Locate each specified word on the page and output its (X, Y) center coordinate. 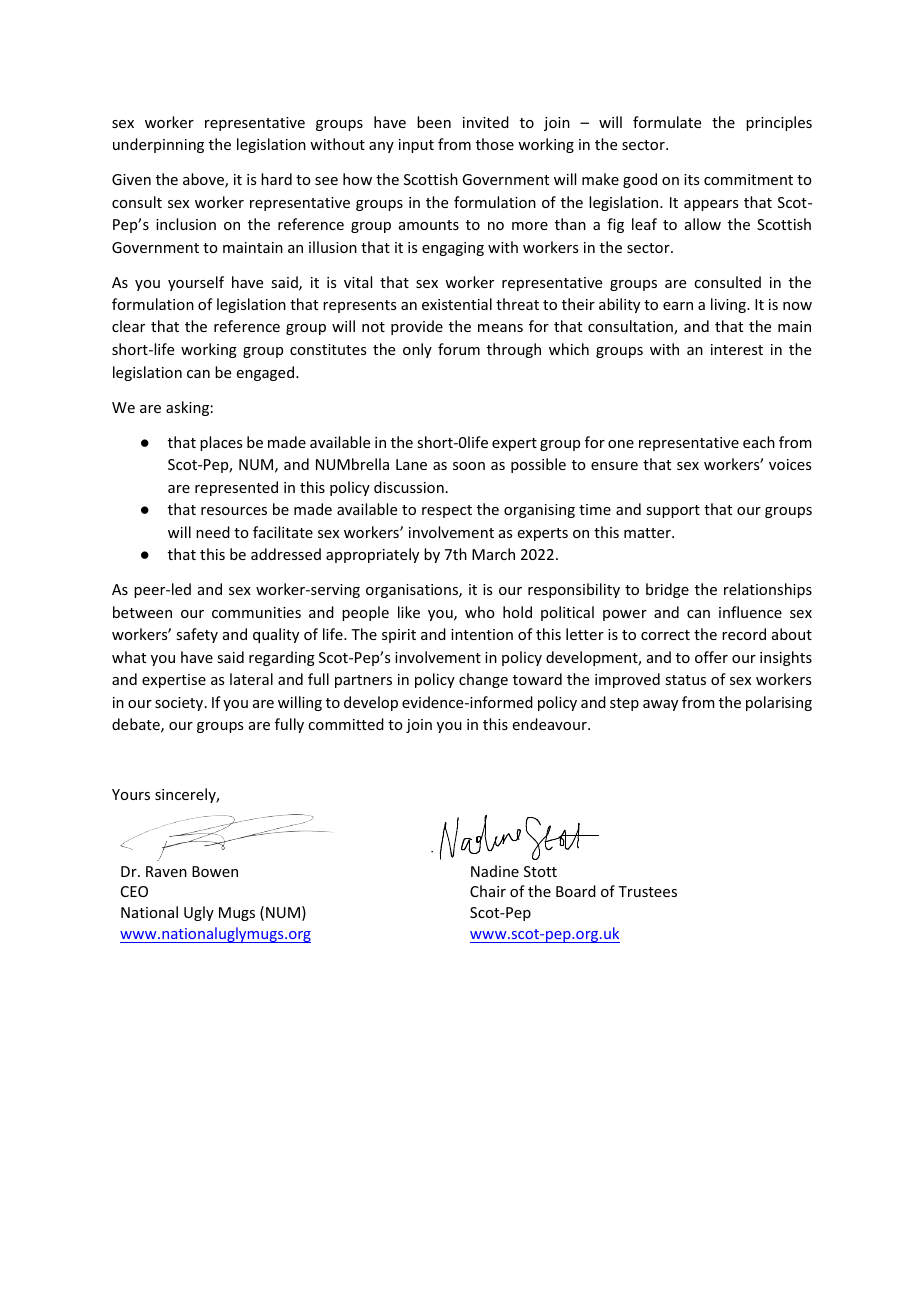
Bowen (215, 871)
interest (737, 349)
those (495, 144)
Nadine (495, 871)
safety (197, 635)
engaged (265, 373)
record (744, 634)
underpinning (158, 145)
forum (459, 349)
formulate (667, 122)
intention (482, 634)
